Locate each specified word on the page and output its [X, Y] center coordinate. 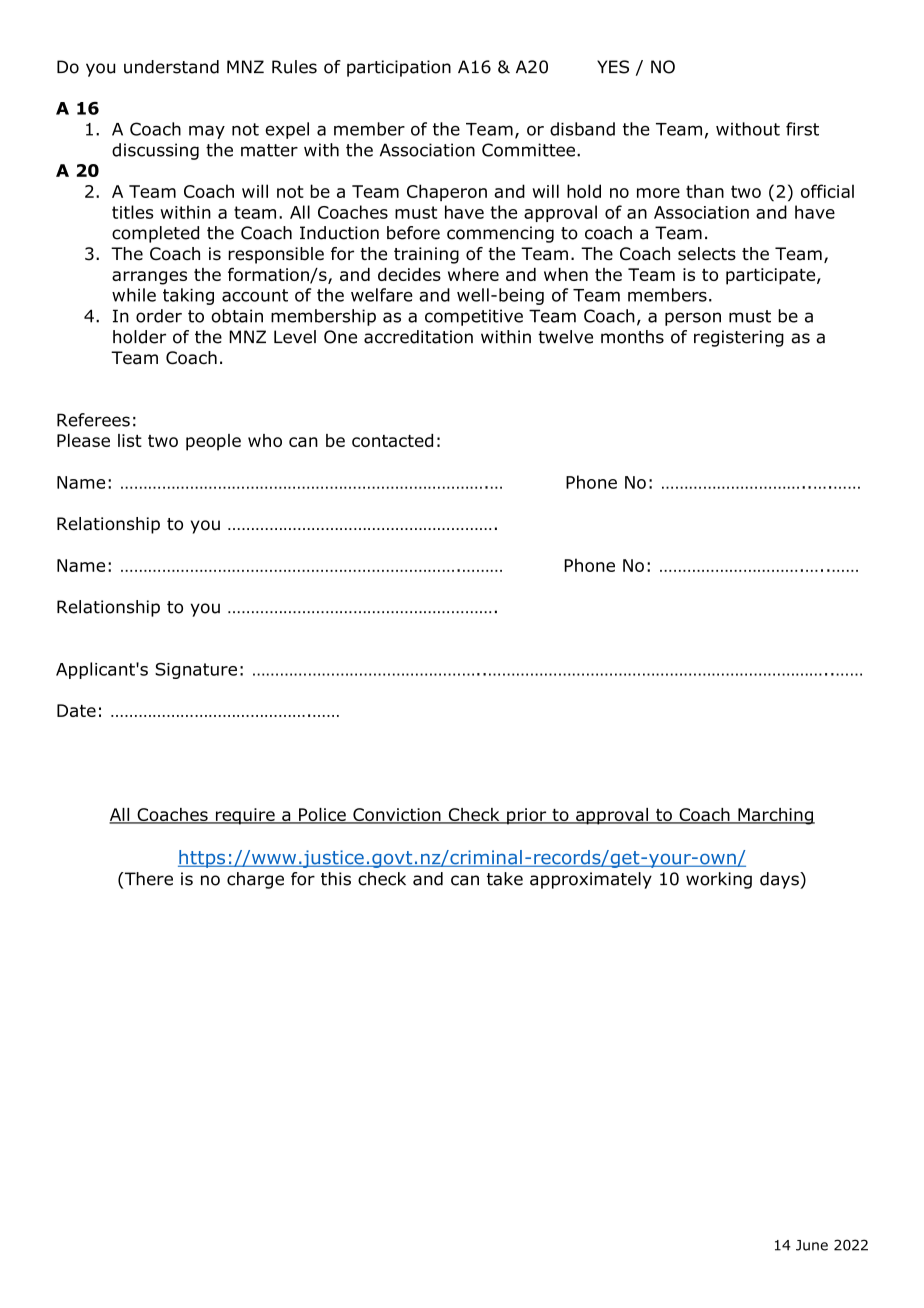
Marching [775, 816]
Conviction [397, 816]
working [719, 880]
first [802, 129]
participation [399, 68]
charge [255, 880]
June [812, 1245]
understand [171, 67]
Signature [196, 671]
